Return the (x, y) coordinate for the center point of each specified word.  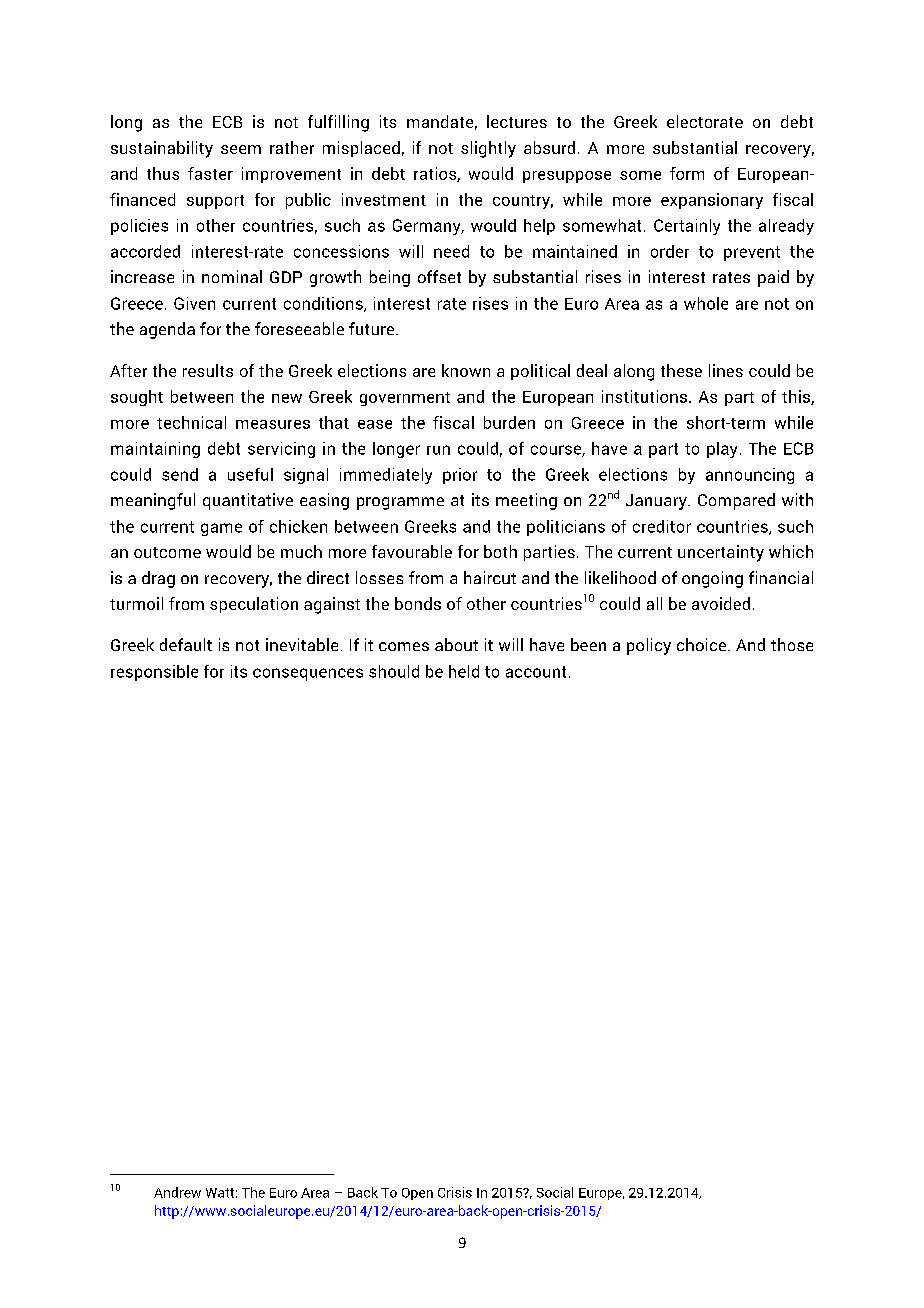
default (186, 644)
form (687, 173)
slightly (488, 149)
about (456, 644)
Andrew (177, 1192)
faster (210, 173)
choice (703, 644)
